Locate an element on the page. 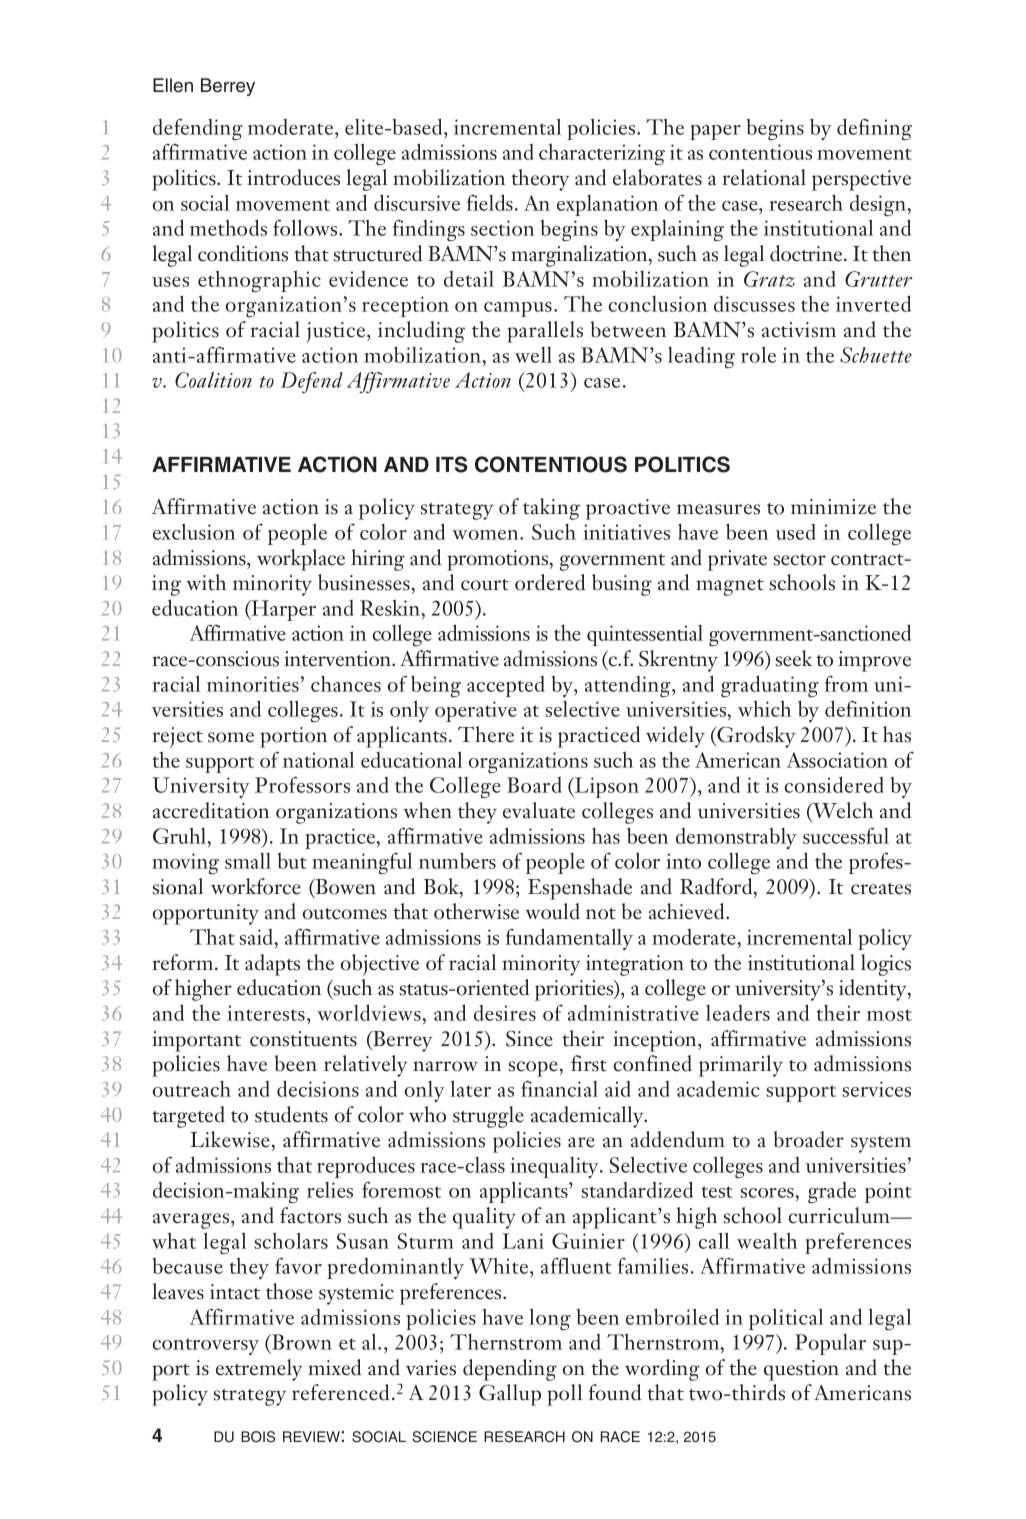  taking is located at coordinates (551, 509).
